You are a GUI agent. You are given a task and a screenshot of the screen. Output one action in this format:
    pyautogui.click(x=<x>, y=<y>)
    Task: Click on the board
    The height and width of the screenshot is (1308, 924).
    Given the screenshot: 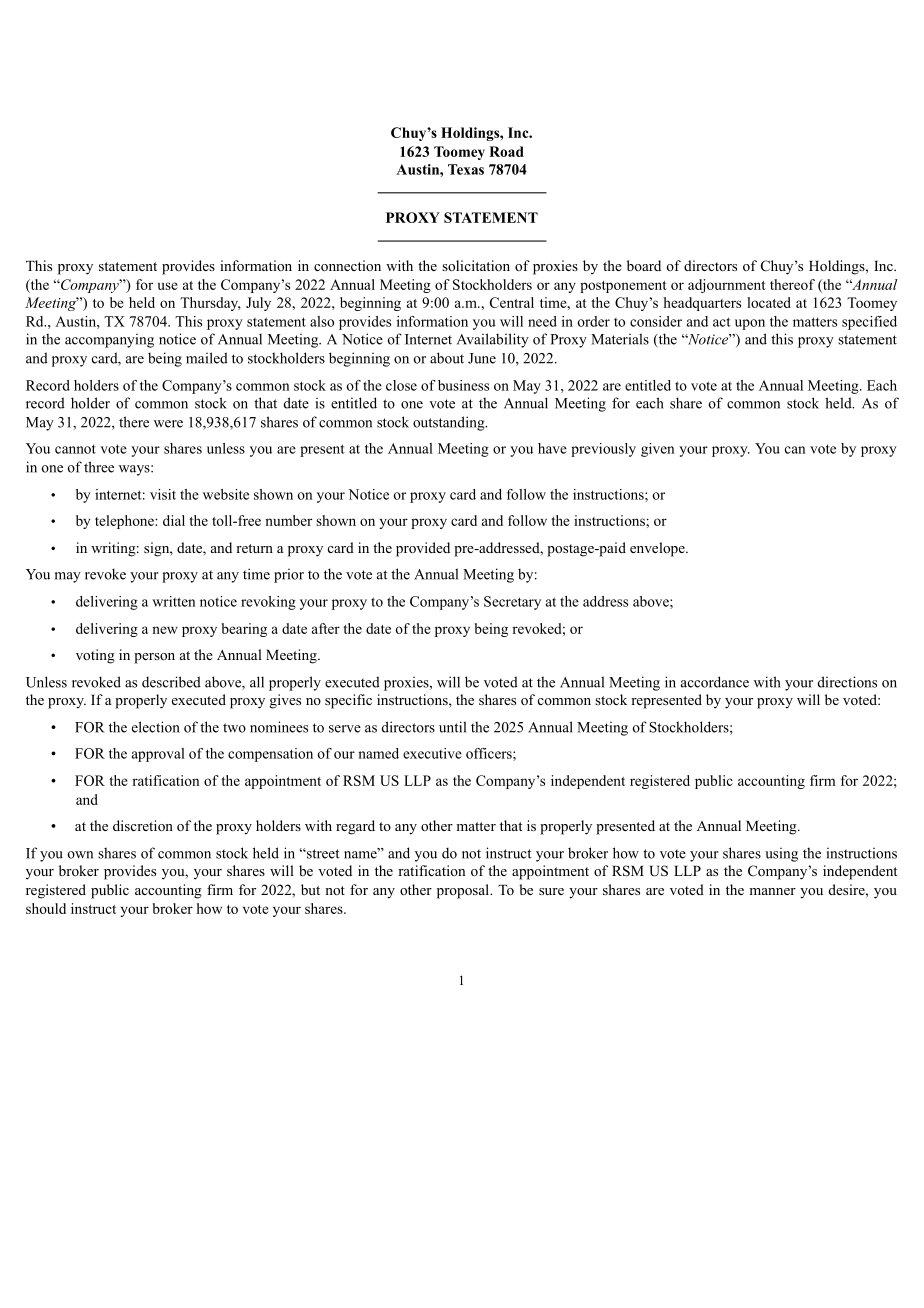 What is the action you would take?
    pyautogui.click(x=644, y=265)
